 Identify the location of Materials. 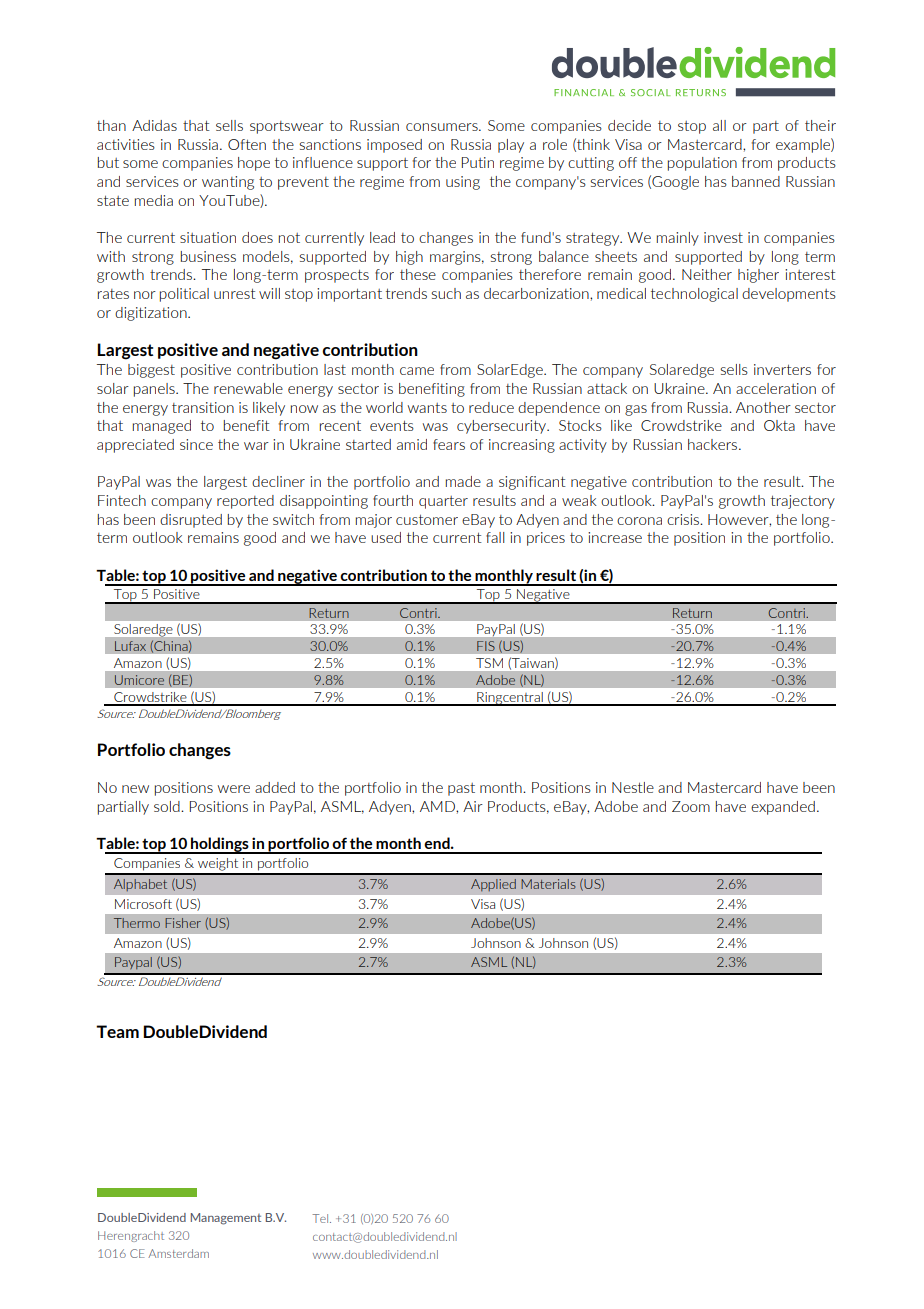
(548, 884).
